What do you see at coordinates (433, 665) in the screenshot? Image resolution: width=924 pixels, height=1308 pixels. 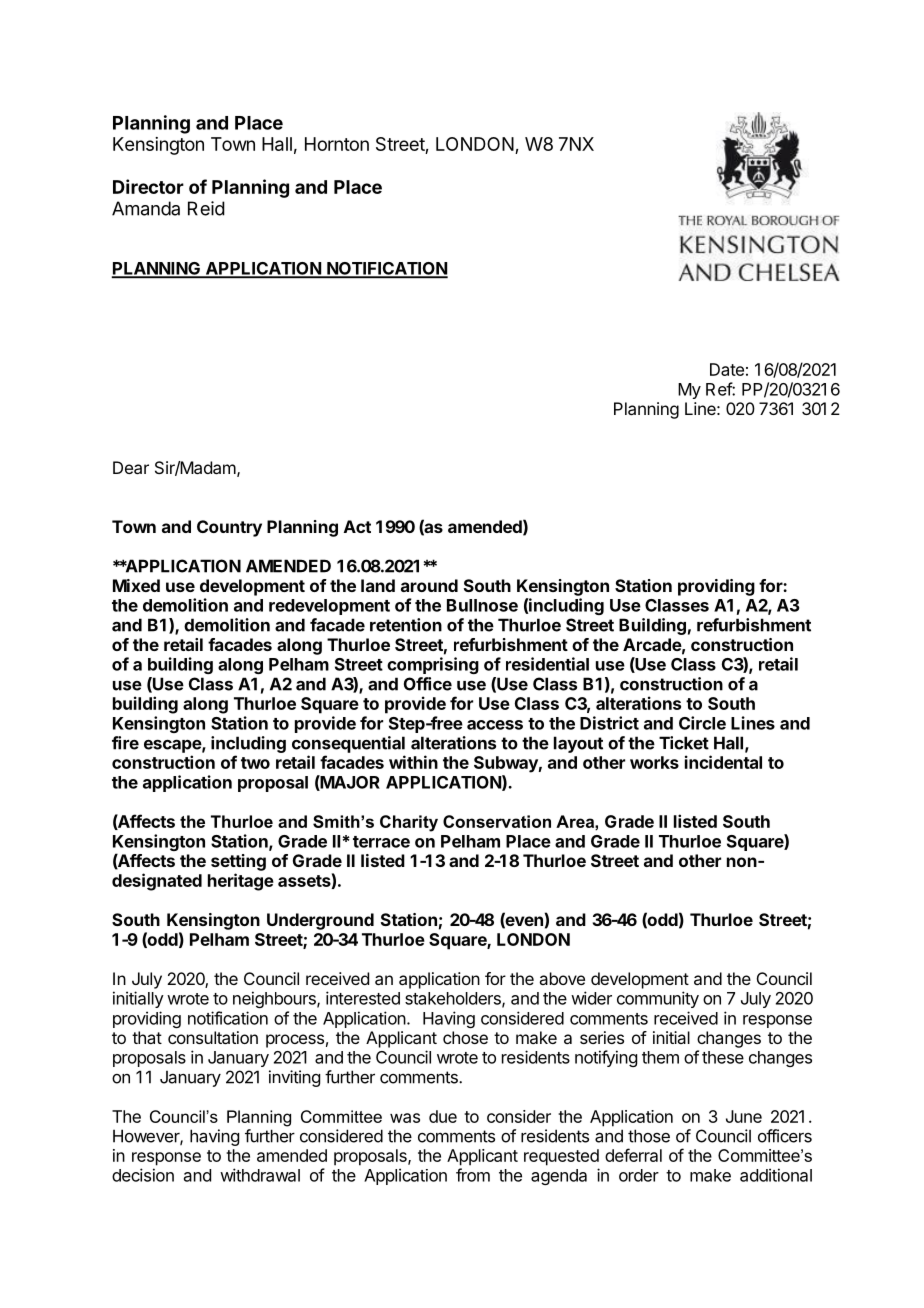 I see `comprising` at bounding box center [433, 665].
